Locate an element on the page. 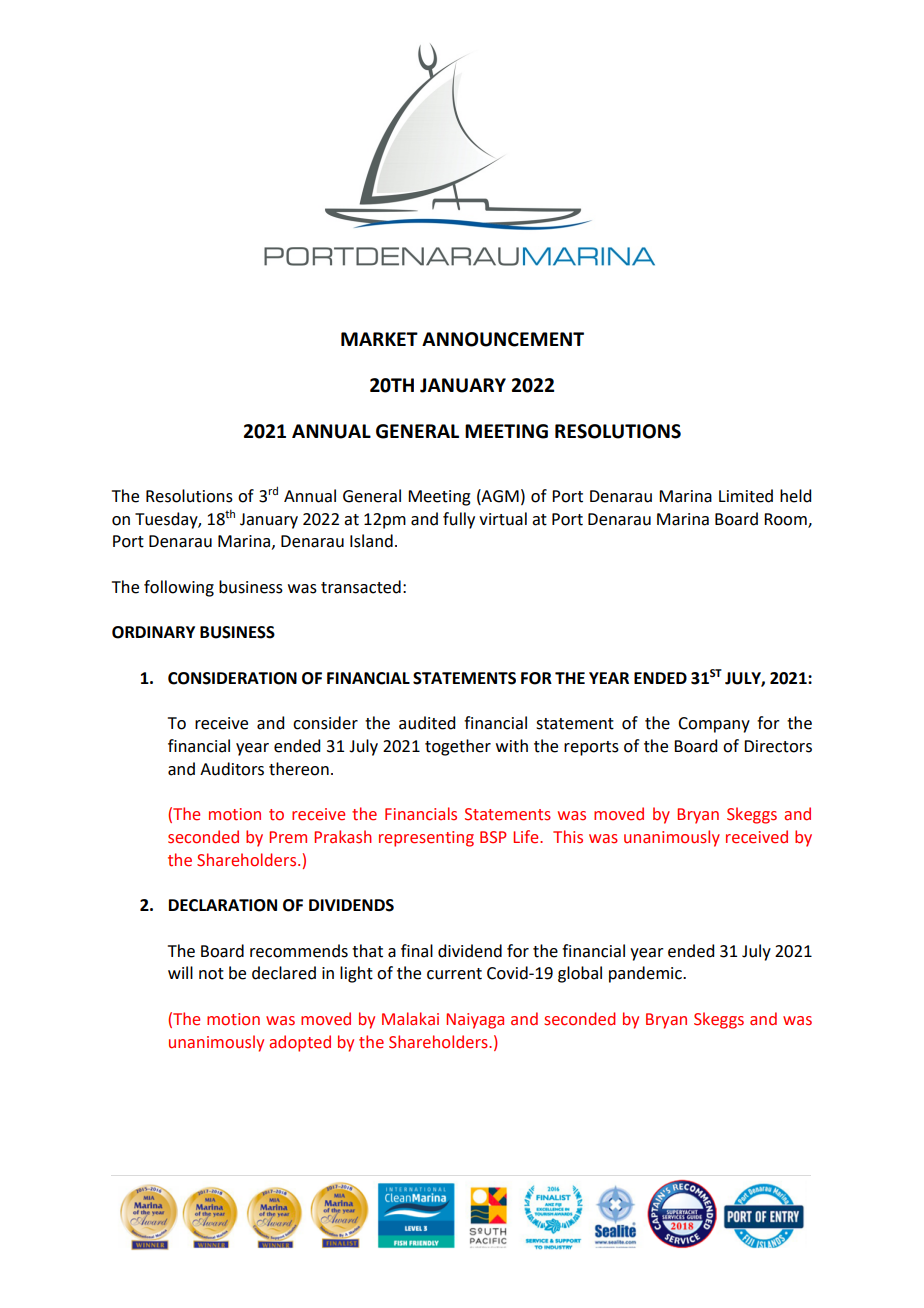 The width and height of the page is (924, 1308). Room is located at coordinates (786, 520).
